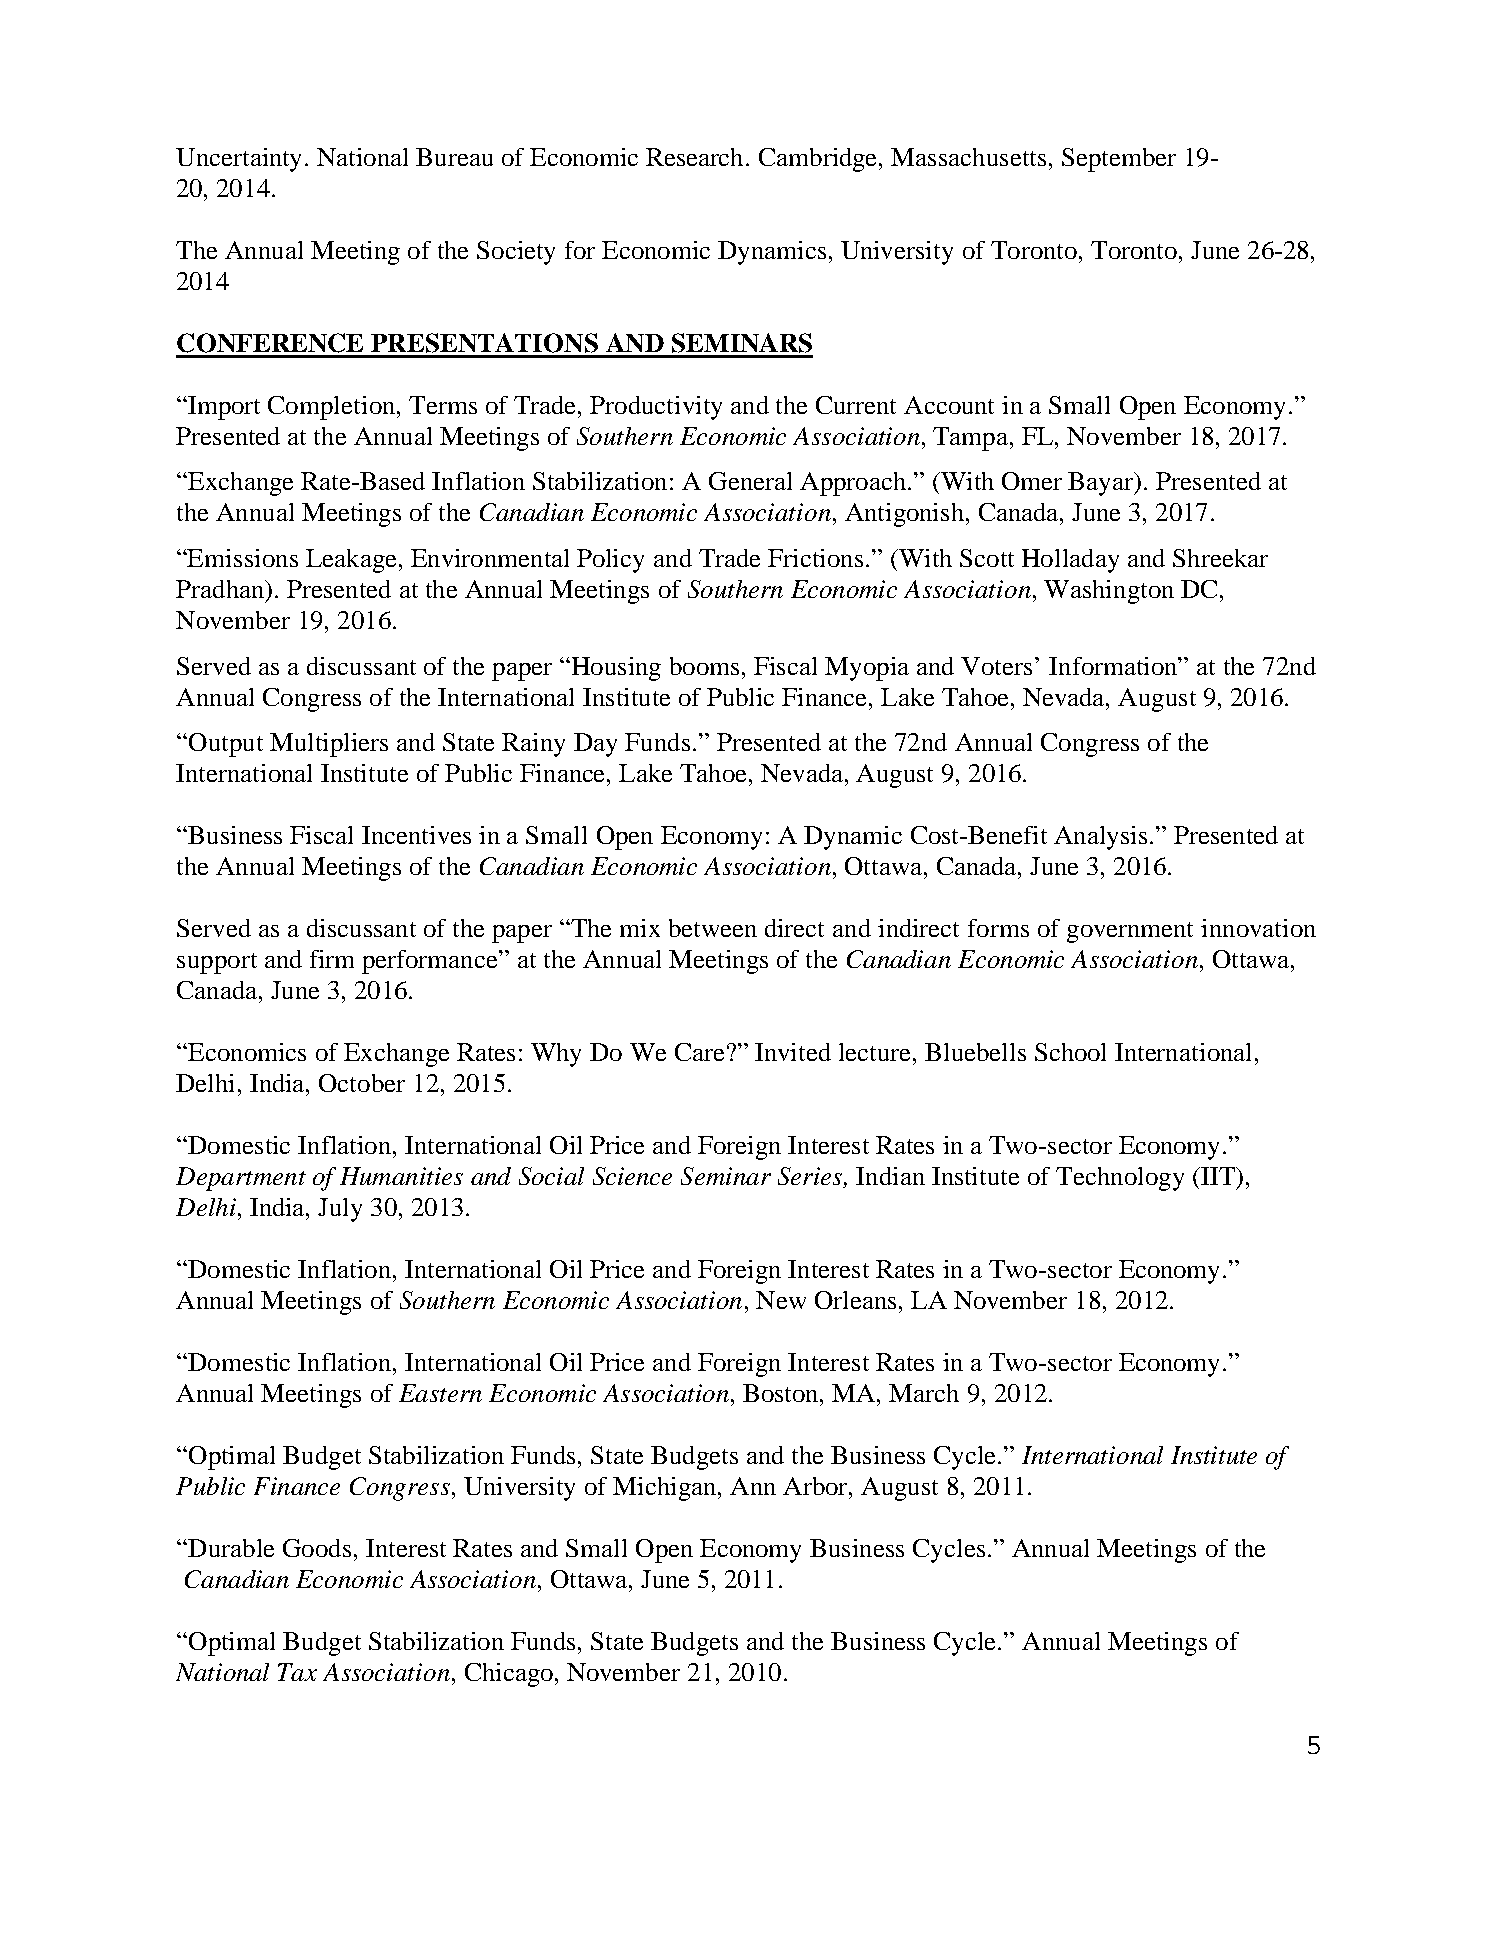  Describe the element at coordinates (297, 1672) in the document. I see `Tax` at that location.
